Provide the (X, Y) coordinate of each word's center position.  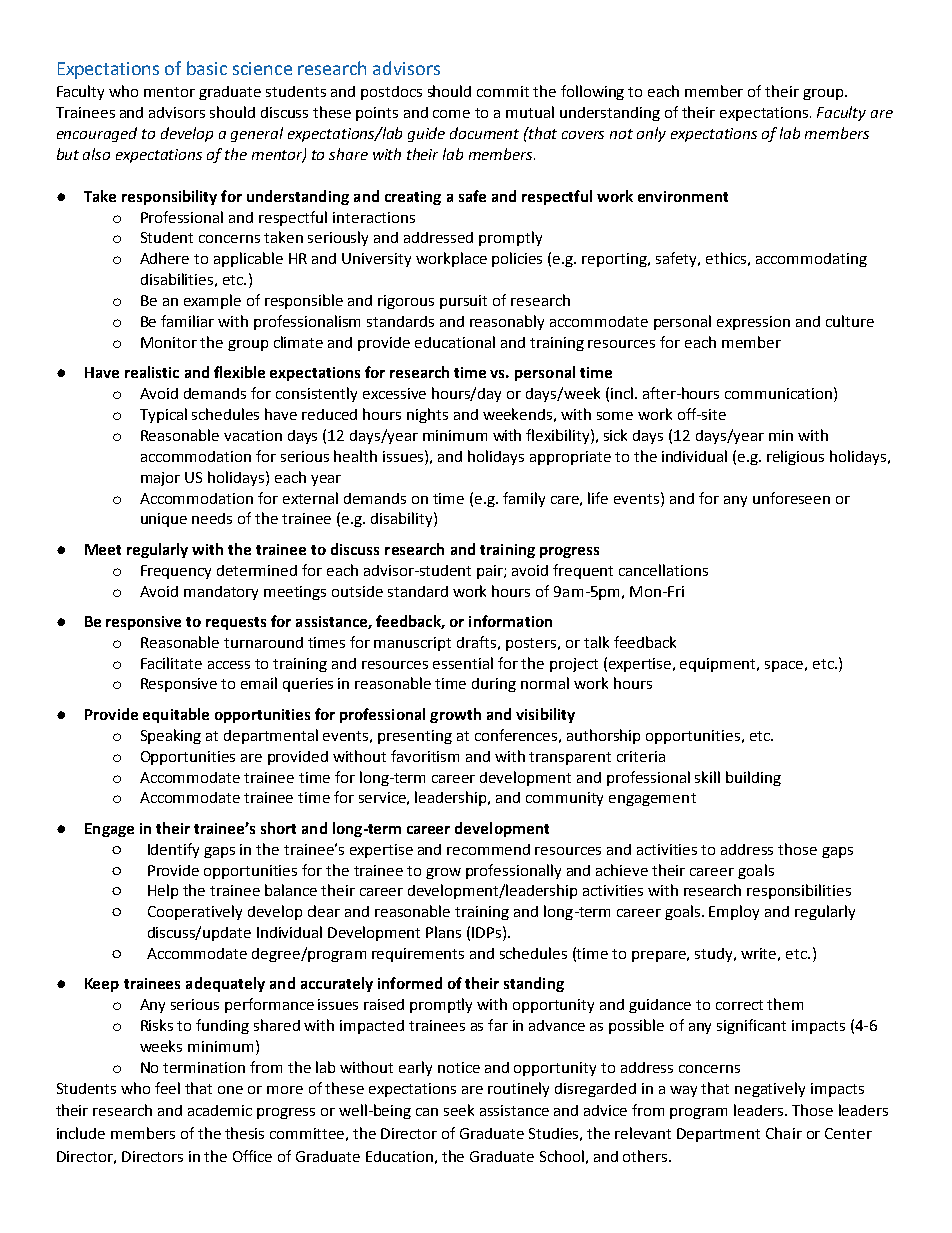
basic (207, 68)
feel (167, 1088)
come (451, 114)
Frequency (176, 572)
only (651, 134)
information (510, 621)
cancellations (663, 570)
